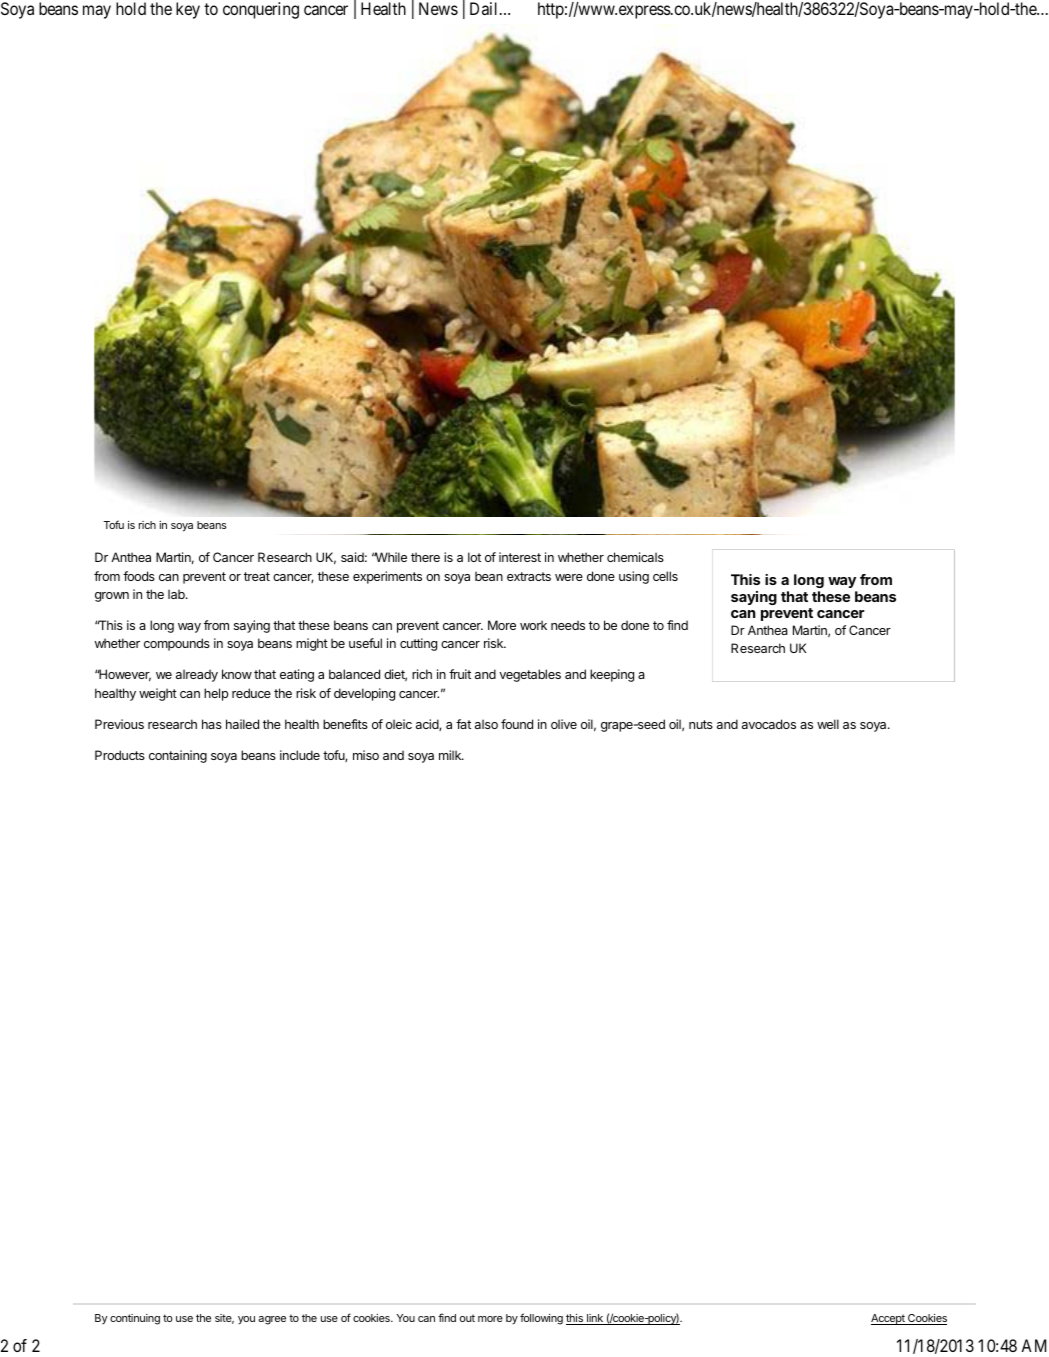 Image resolution: width=1049 pixels, height=1357 pixels. I want to click on key, so click(188, 10).
